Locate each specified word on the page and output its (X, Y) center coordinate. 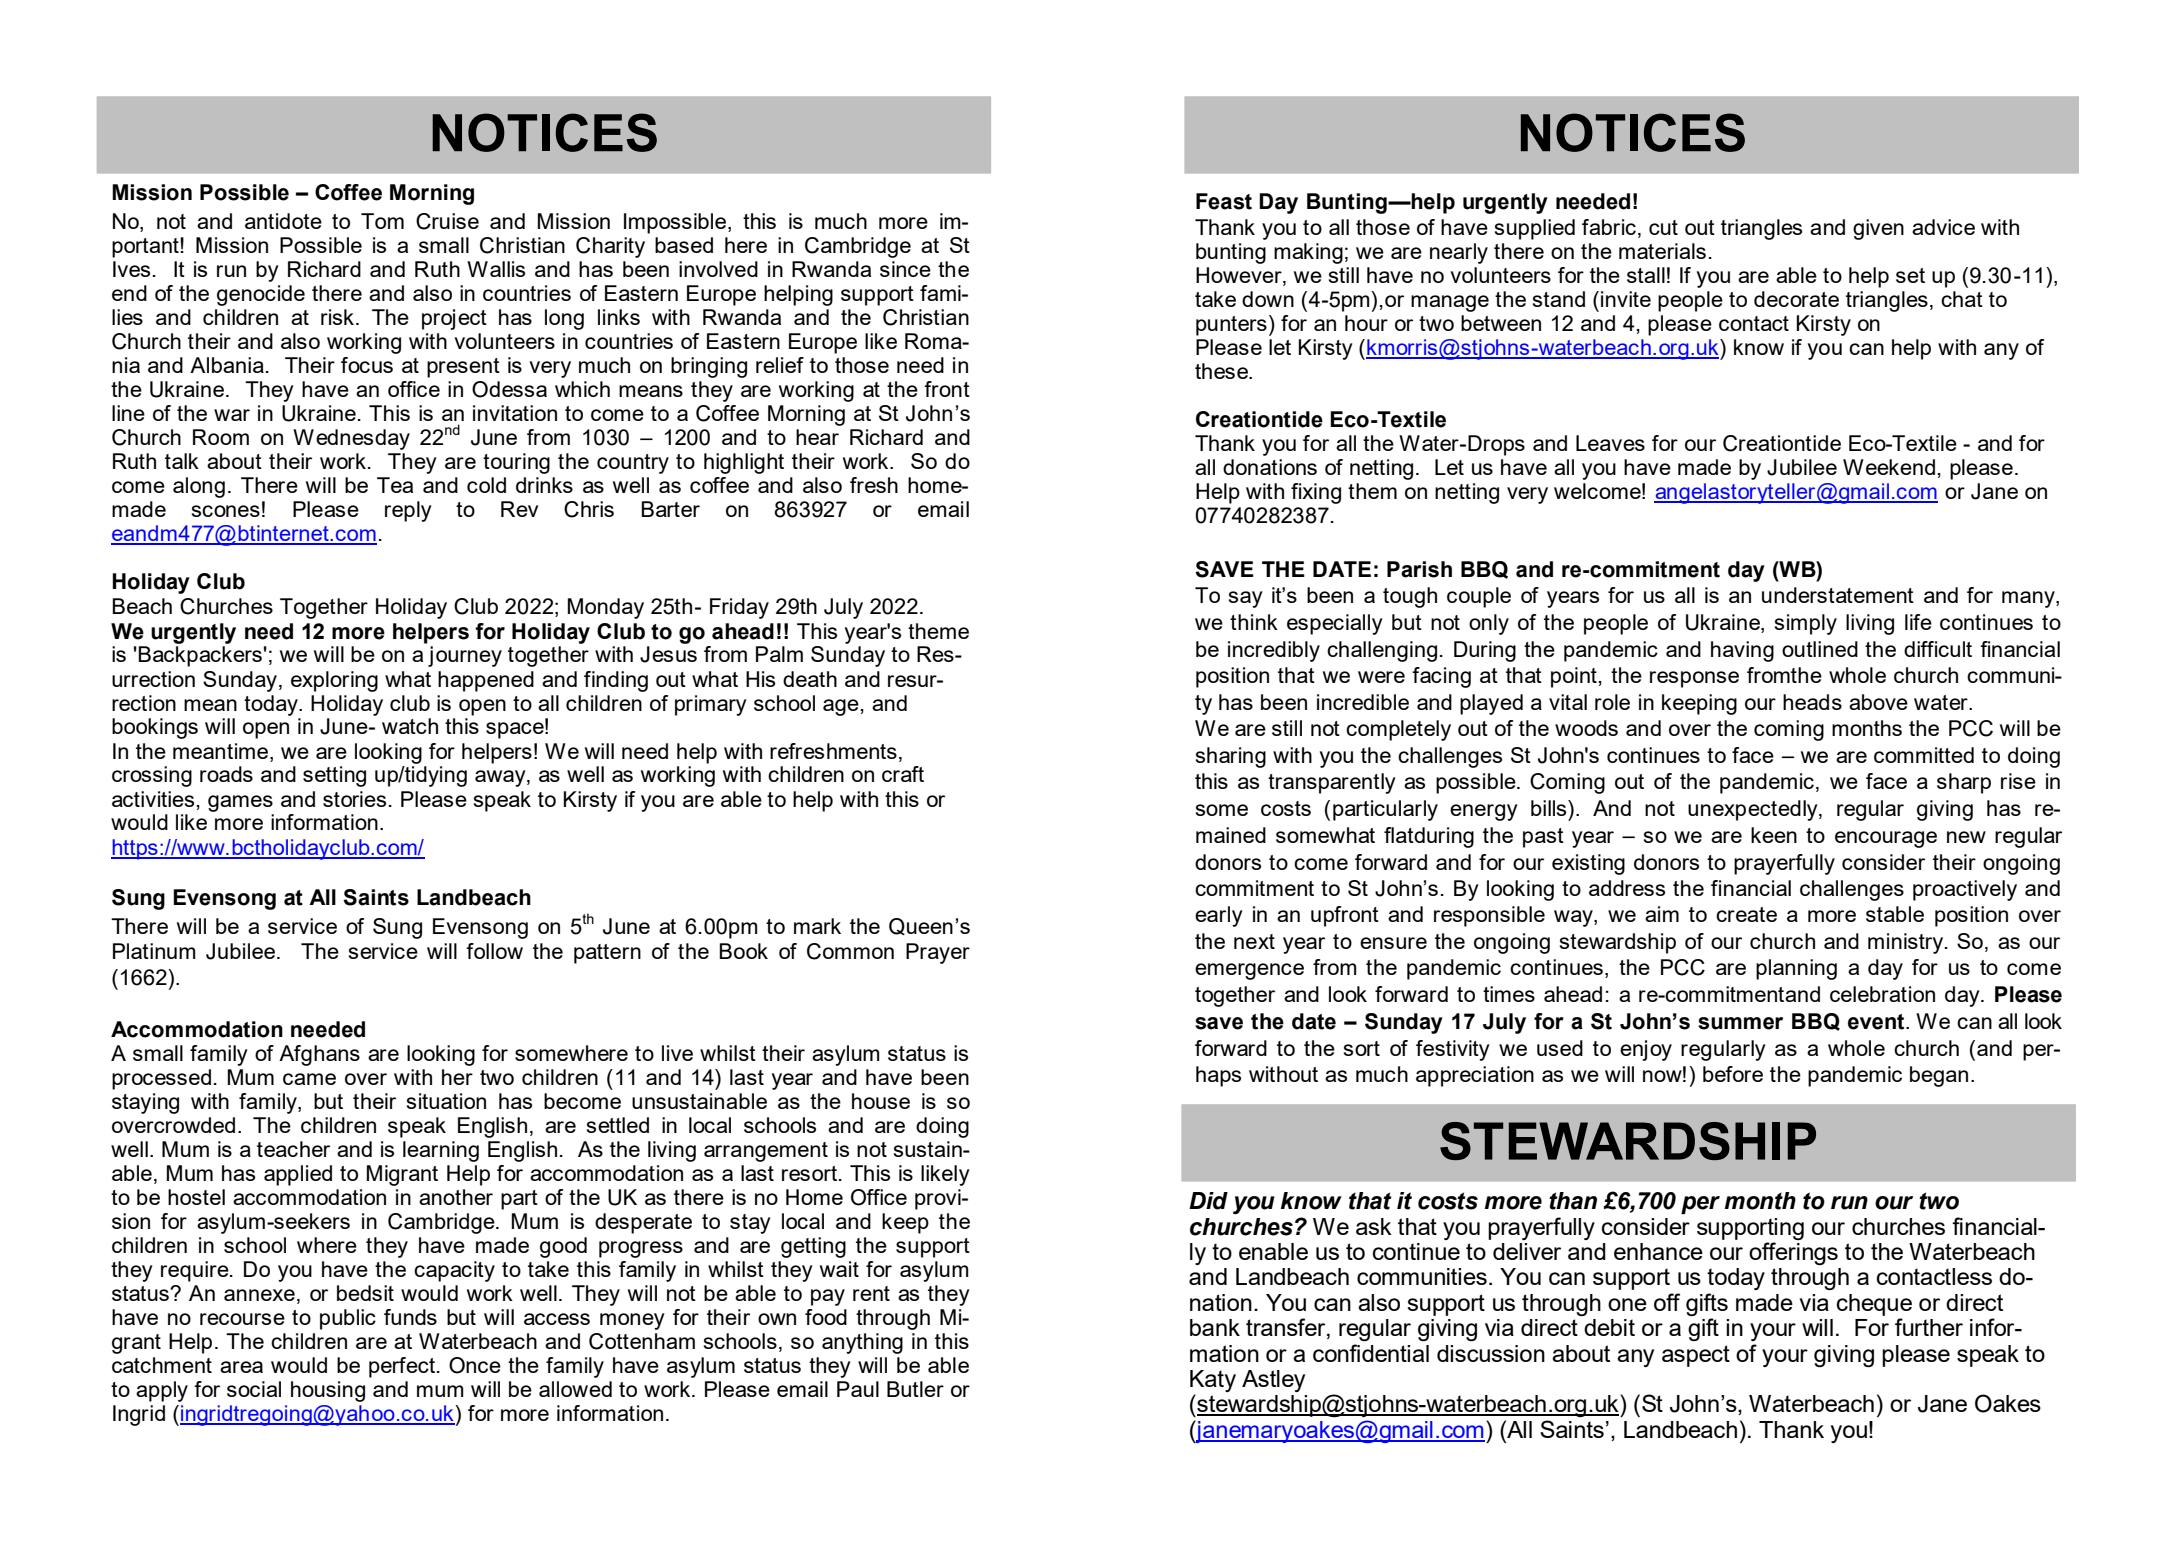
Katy (1213, 1382)
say (1246, 599)
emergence (1249, 971)
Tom (382, 221)
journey (465, 656)
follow (494, 951)
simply (1806, 624)
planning (1796, 969)
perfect (402, 1367)
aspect (1696, 1356)
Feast (1224, 201)
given (1878, 229)
